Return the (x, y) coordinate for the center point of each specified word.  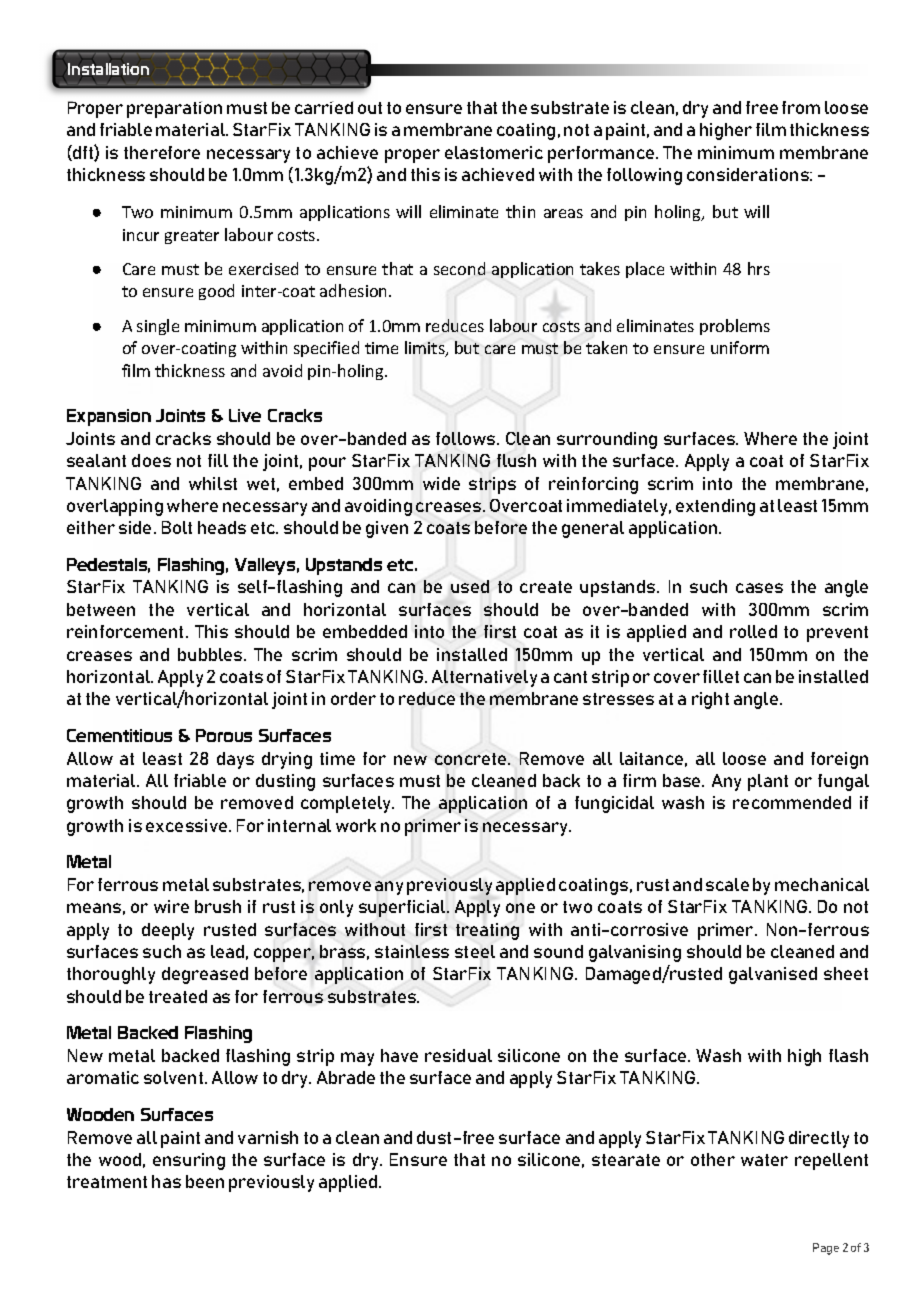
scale (727, 884)
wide (441, 483)
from (801, 107)
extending (715, 507)
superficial (403, 908)
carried (324, 107)
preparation (174, 109)
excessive (188, 825)
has (166, 1181)
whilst (213, 483)
